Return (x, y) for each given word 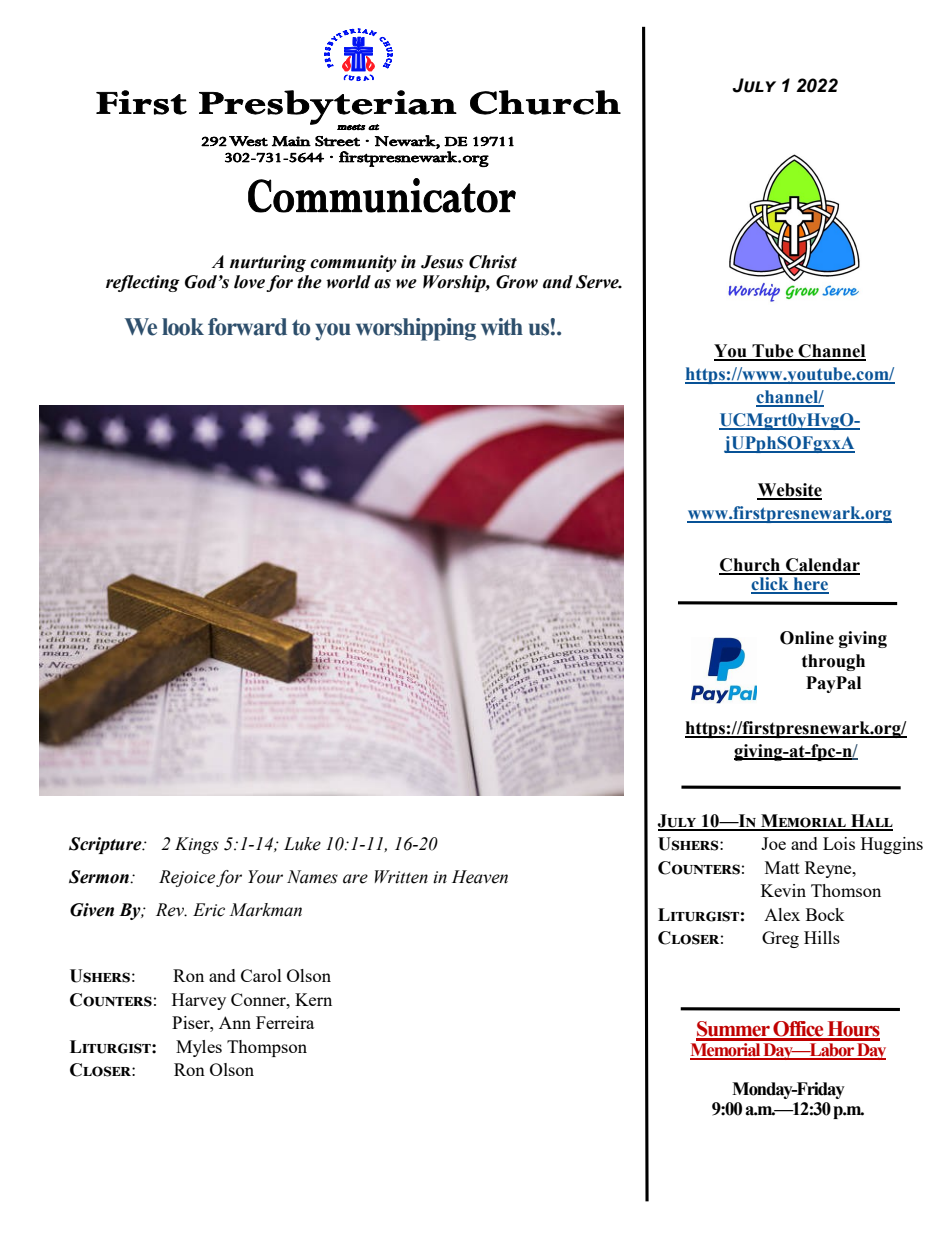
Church (751, 566)
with (502, 327)
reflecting (143, 283)
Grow (517, 282)
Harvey (199, 1001)
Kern (313, 999)
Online (807, 638)
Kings (197, 845)
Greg (780, 939)
